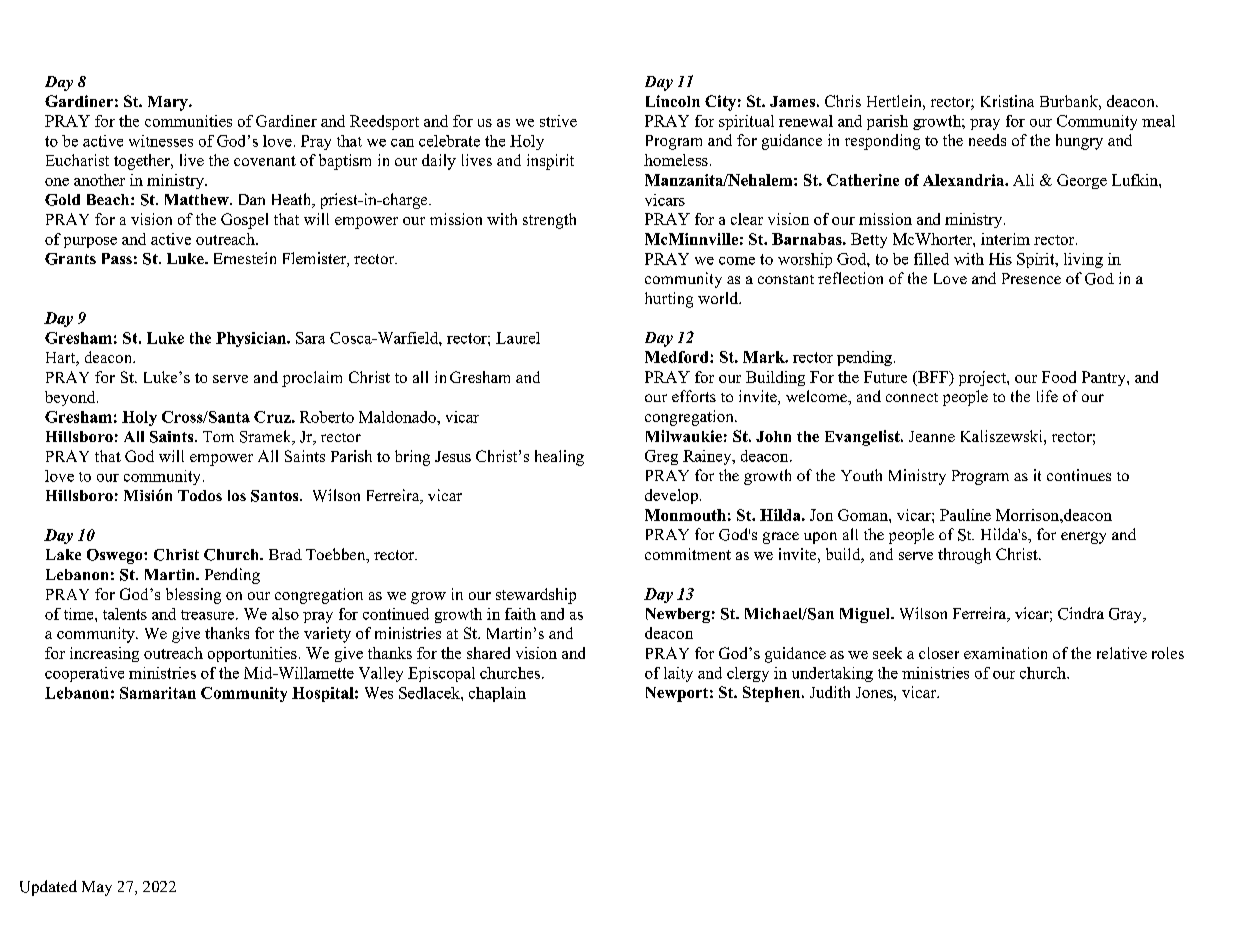 This page has width=1233, height=952. What do you see at coordinates (1079, 475) in the page?
I see `continues` at bounding box center [1079, 475].
